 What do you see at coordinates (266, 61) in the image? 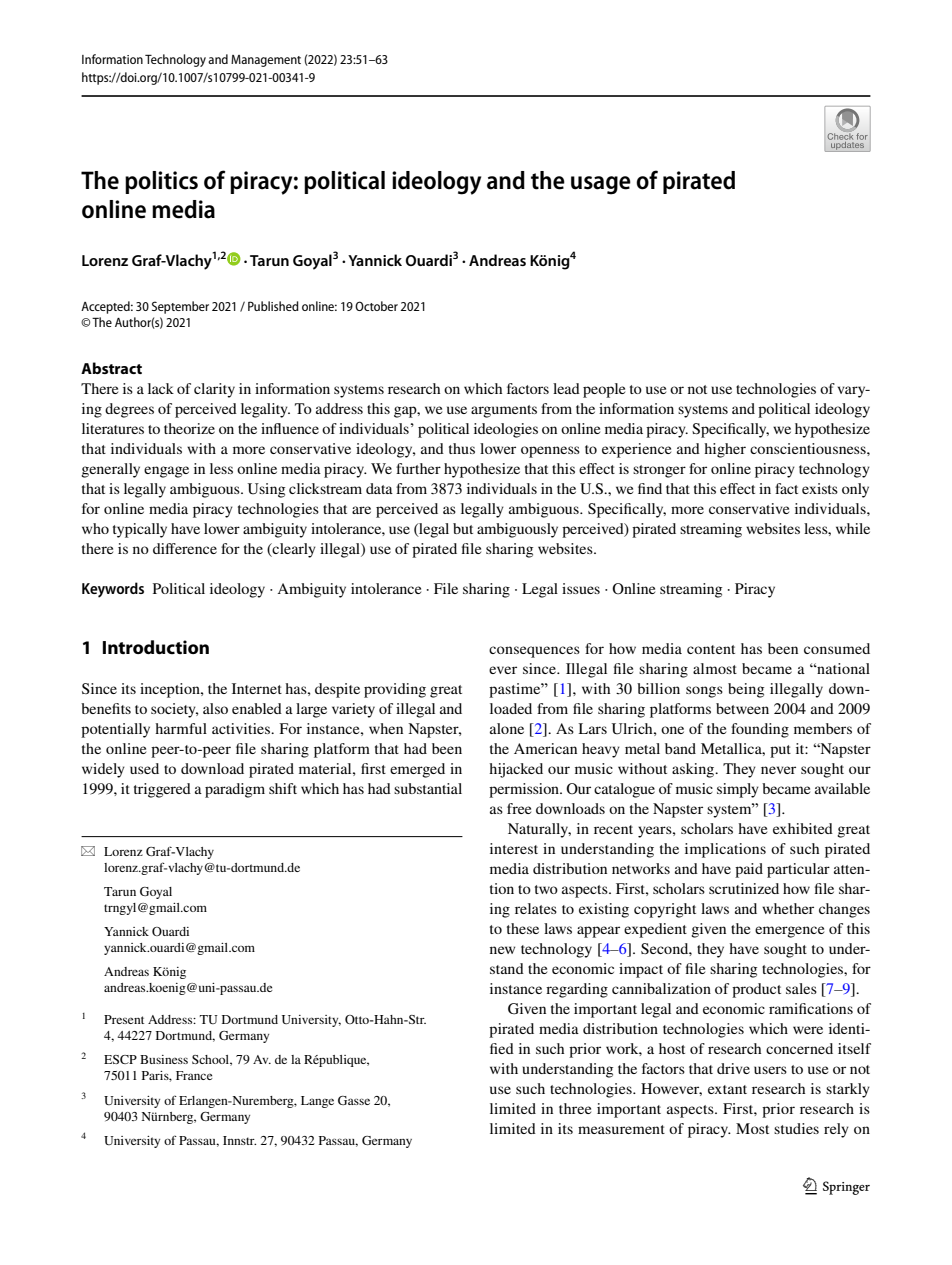
I see `Management` at bounding box center [266, 61].
